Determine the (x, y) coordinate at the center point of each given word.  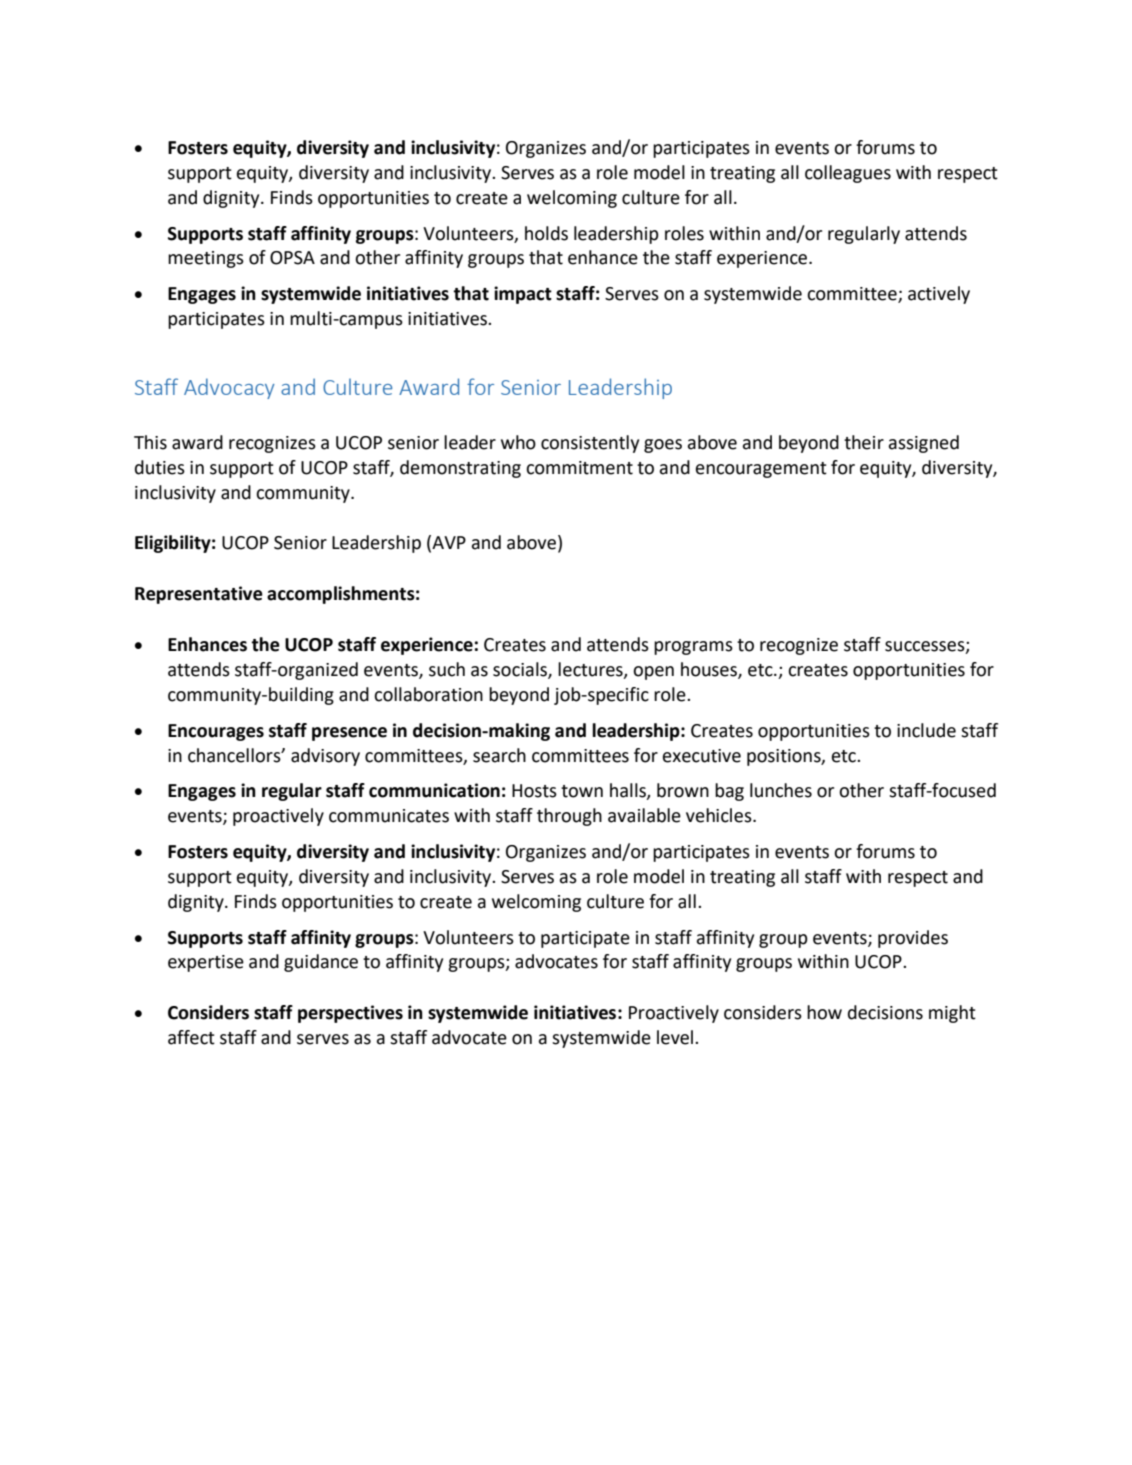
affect (191, 1037)
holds (546, 233)
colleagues (848, 174)
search (499, 755)
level (676, 1037)
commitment (579, 468)
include (926, 730)
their (864, 442)
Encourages (216, 732)
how (824, 1012)
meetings (206, 259)
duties (160, 467)
